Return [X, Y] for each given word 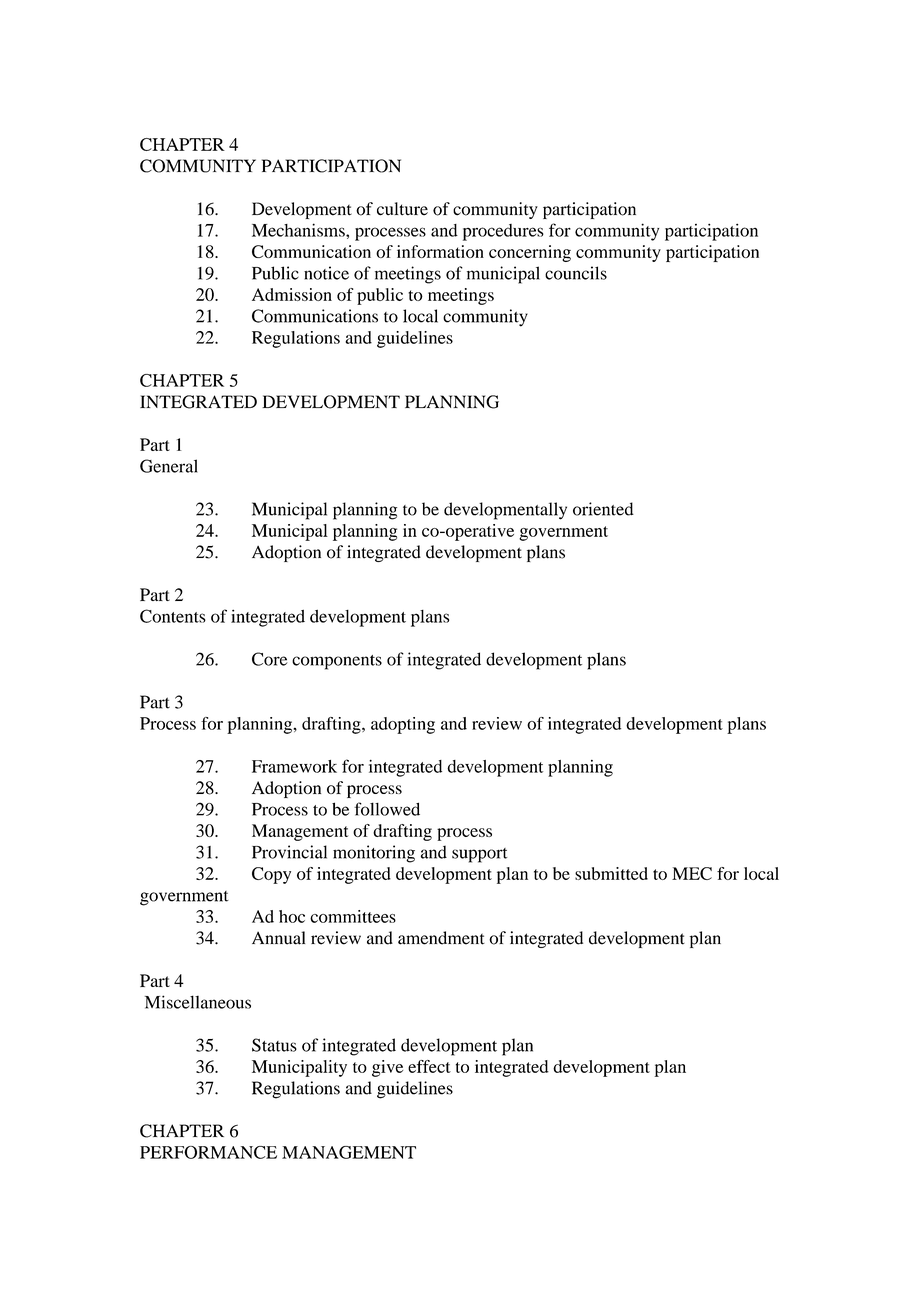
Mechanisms [299, 230]
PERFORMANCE [208, 1152]
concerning [530, 253]
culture [402, 209]
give [387, 1068]
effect [429, 1066]
